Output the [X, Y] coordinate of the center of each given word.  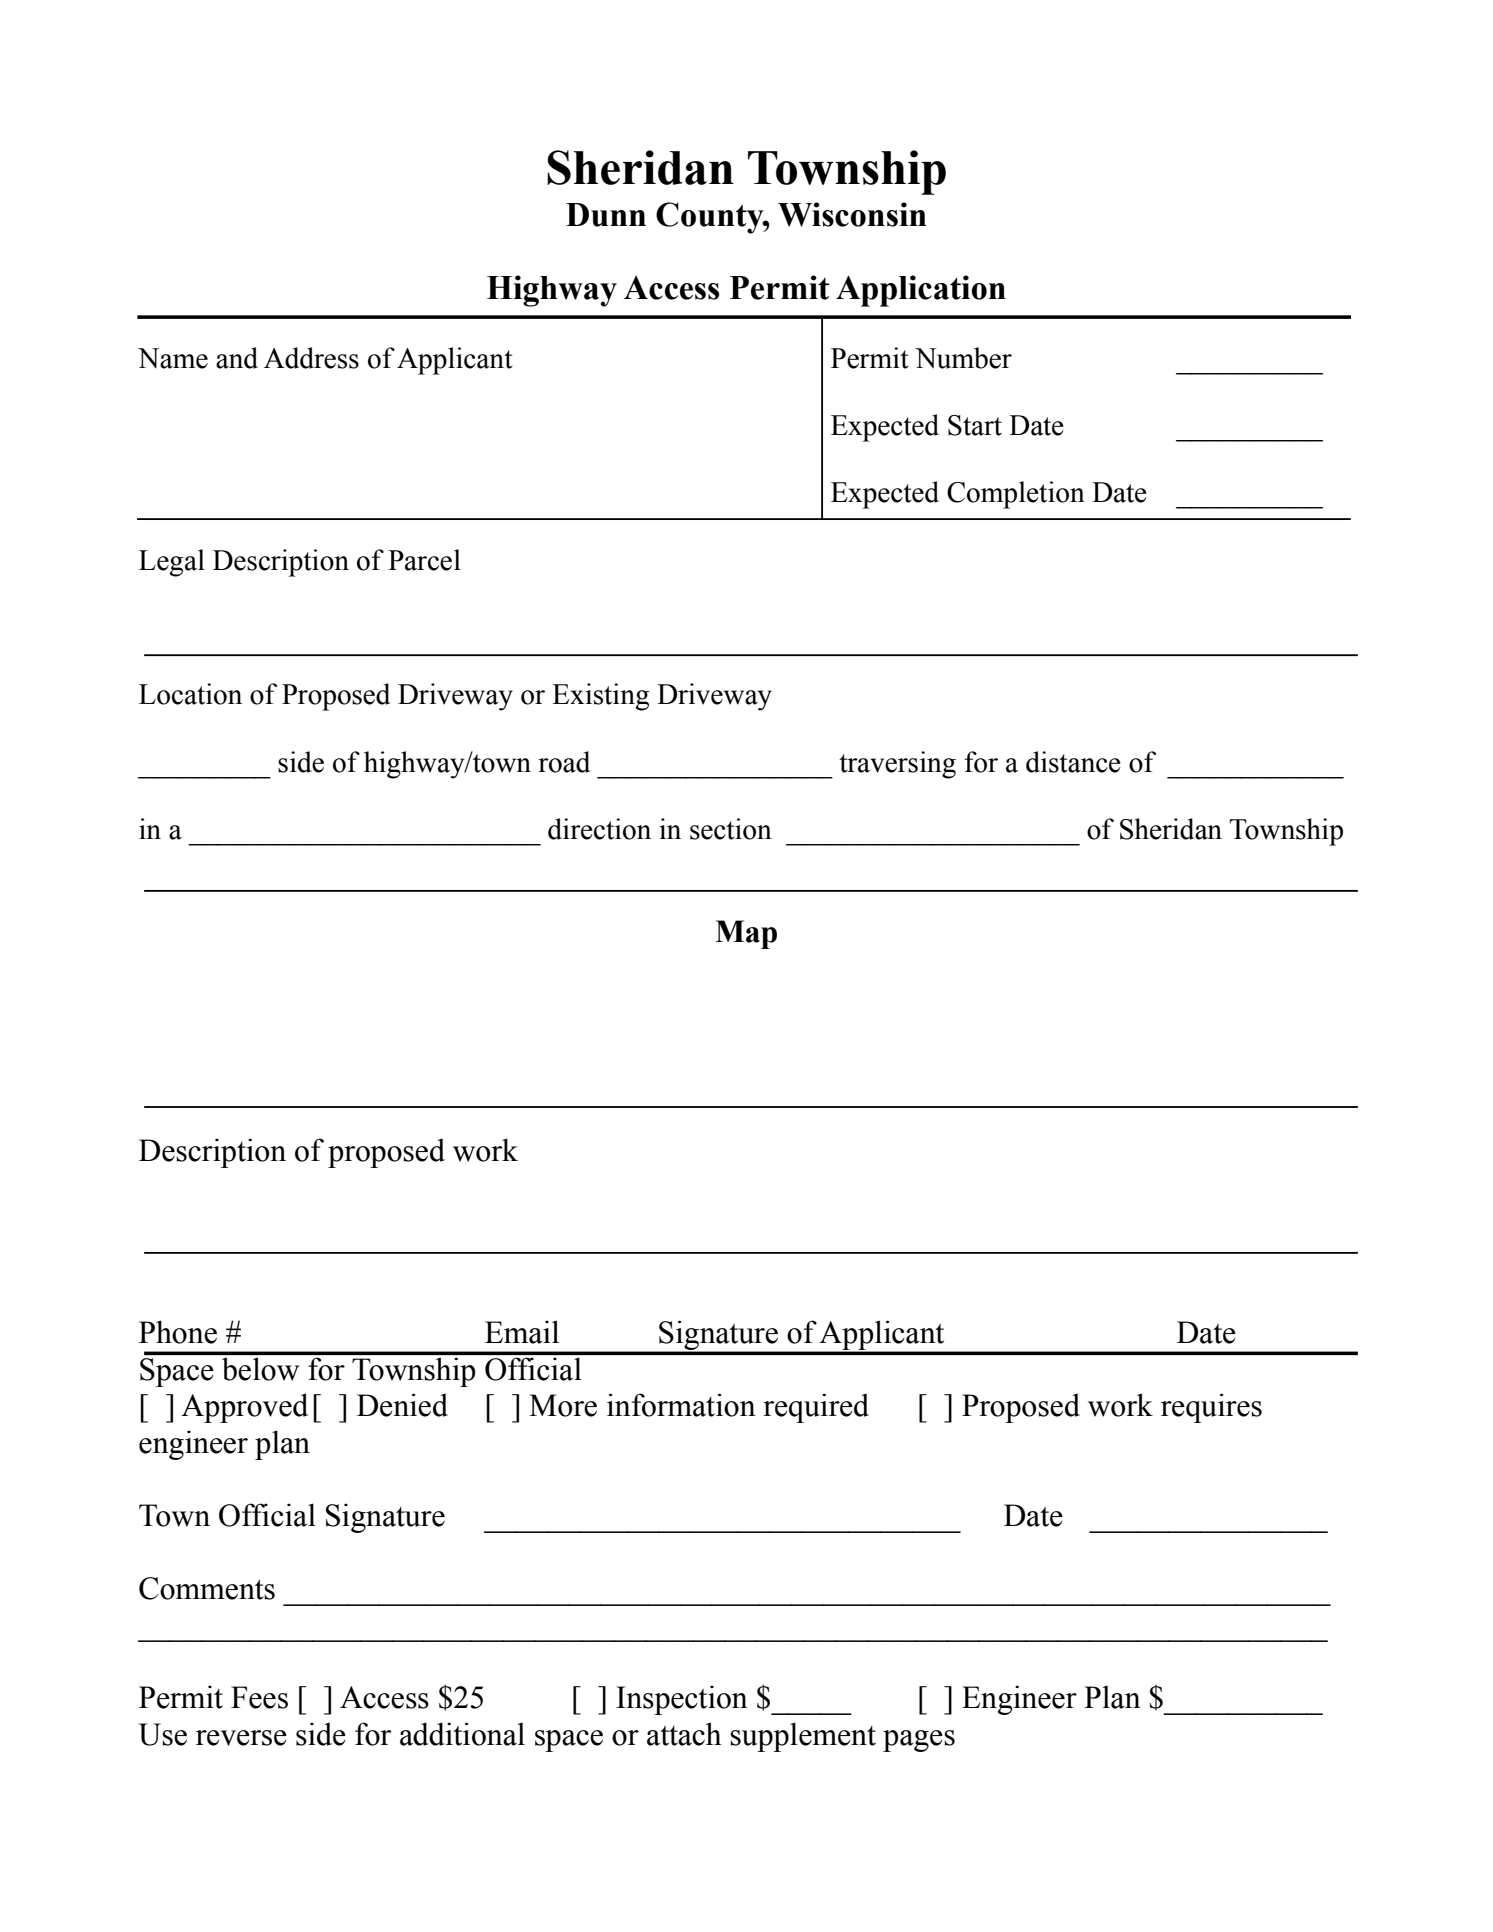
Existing [600, 697]
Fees [259, 1697]
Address [311, 358]
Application [921, 291]
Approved [244, 1408]
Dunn [606, 215]
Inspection [682, 1700]
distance [1073, 762]
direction [599, 829]
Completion [1016, 495]
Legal [172, 563]
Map [746, 934]
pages [919, 1741]
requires [1211, 1408]
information [681, 1405]
